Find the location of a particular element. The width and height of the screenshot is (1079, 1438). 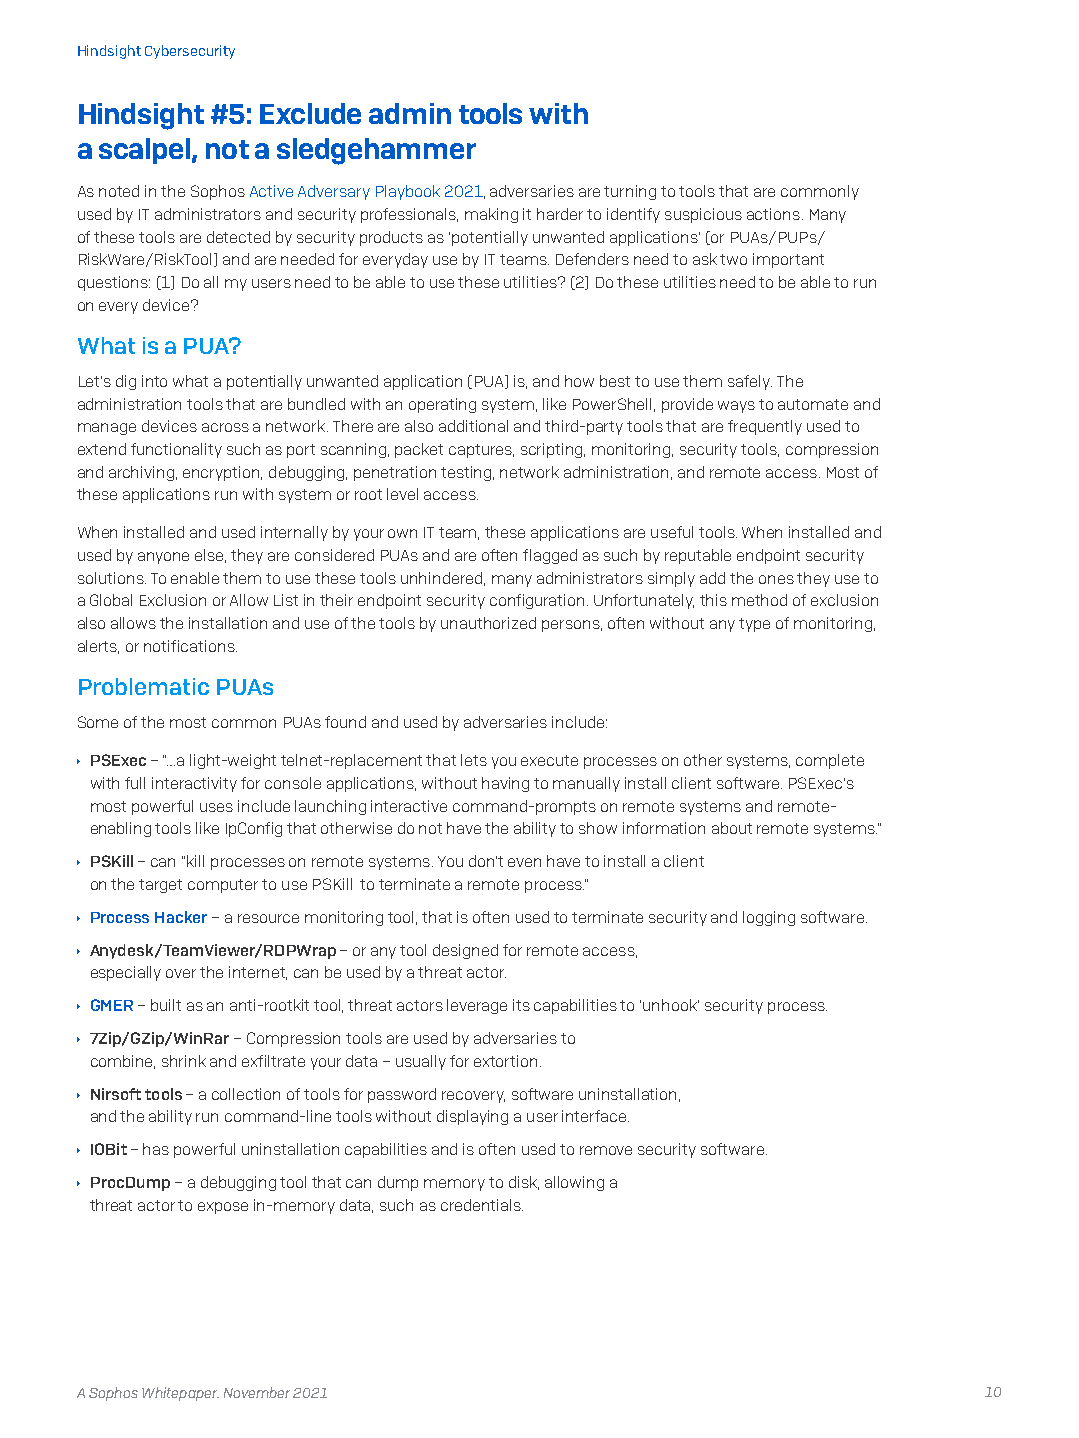

lets is located at coordinates (474, 760).
